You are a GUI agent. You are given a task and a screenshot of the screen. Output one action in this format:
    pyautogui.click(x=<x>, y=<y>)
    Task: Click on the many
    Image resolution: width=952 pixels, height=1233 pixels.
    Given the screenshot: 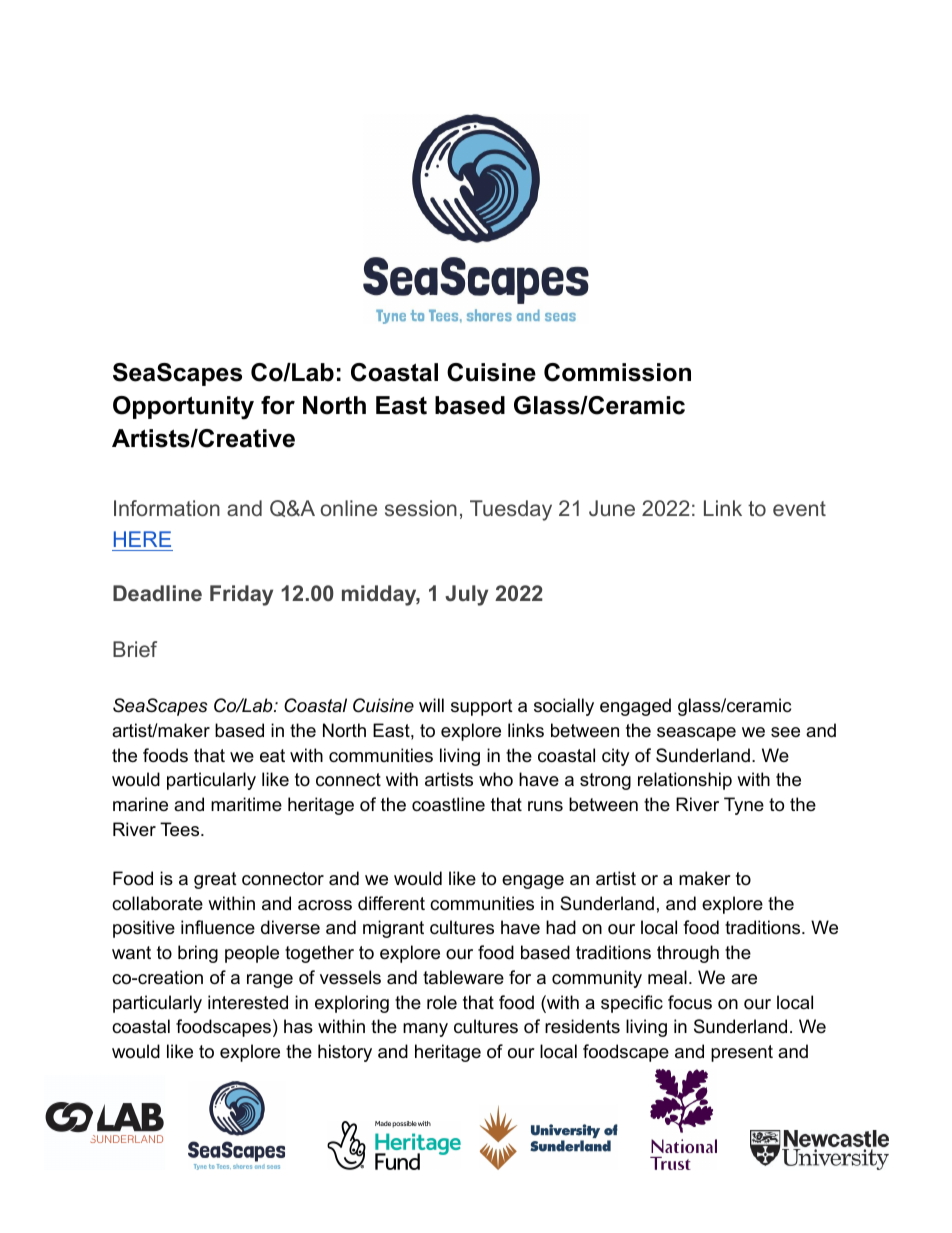 What is the action you would take?
    pyautogui.click(x=425, y=1030)
